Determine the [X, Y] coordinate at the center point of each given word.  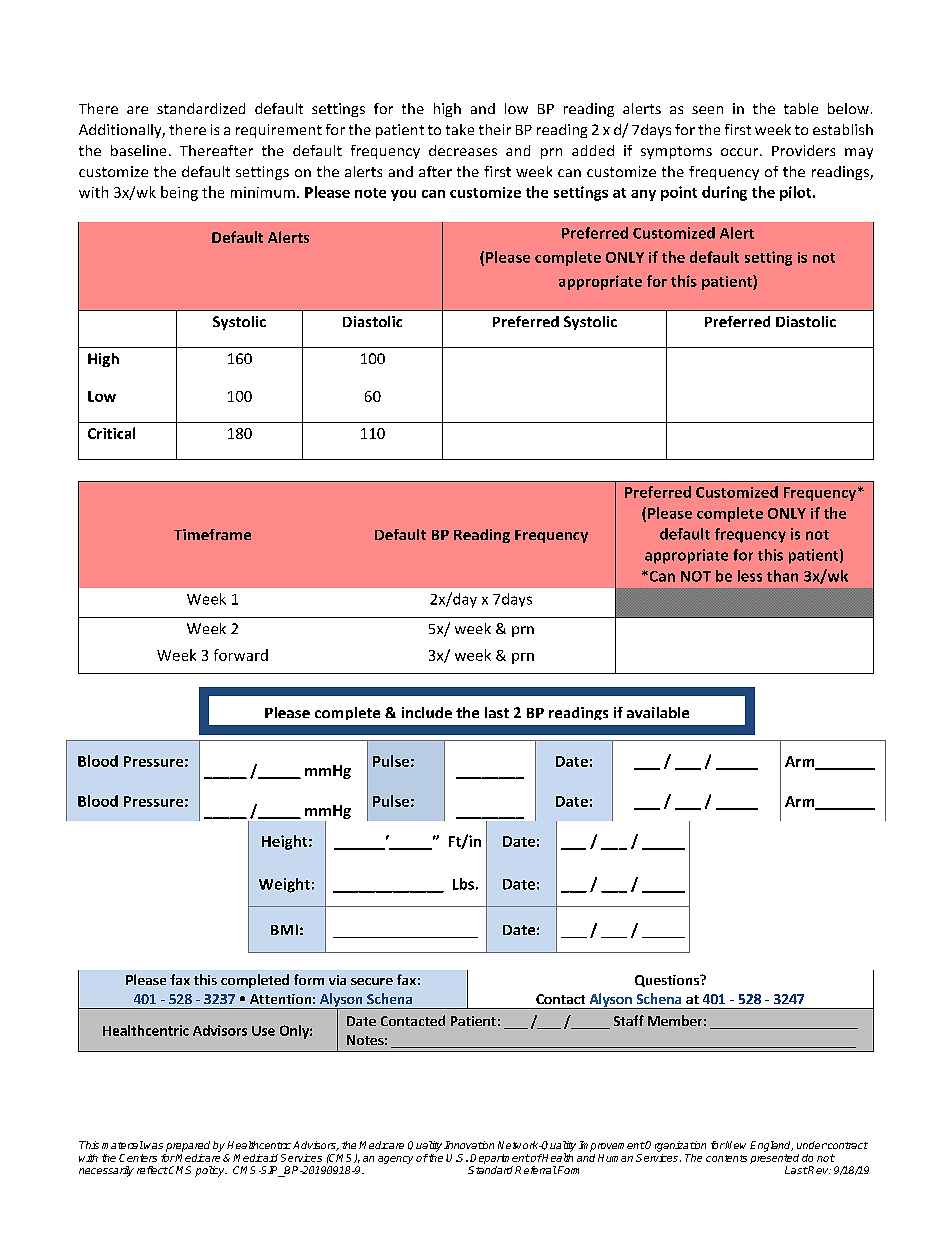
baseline [138, 150]
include [427, 712]
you [403, 195]
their [495, 129]
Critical [111, 433]
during [724, 193]
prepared [188, 1146]
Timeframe [212, 534]
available [658, 712]
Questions [668, 981]
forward [241, 655]
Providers [803, 150]
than [782, 576]
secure [372, 981]
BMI [284, 929]
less [750, 576]
